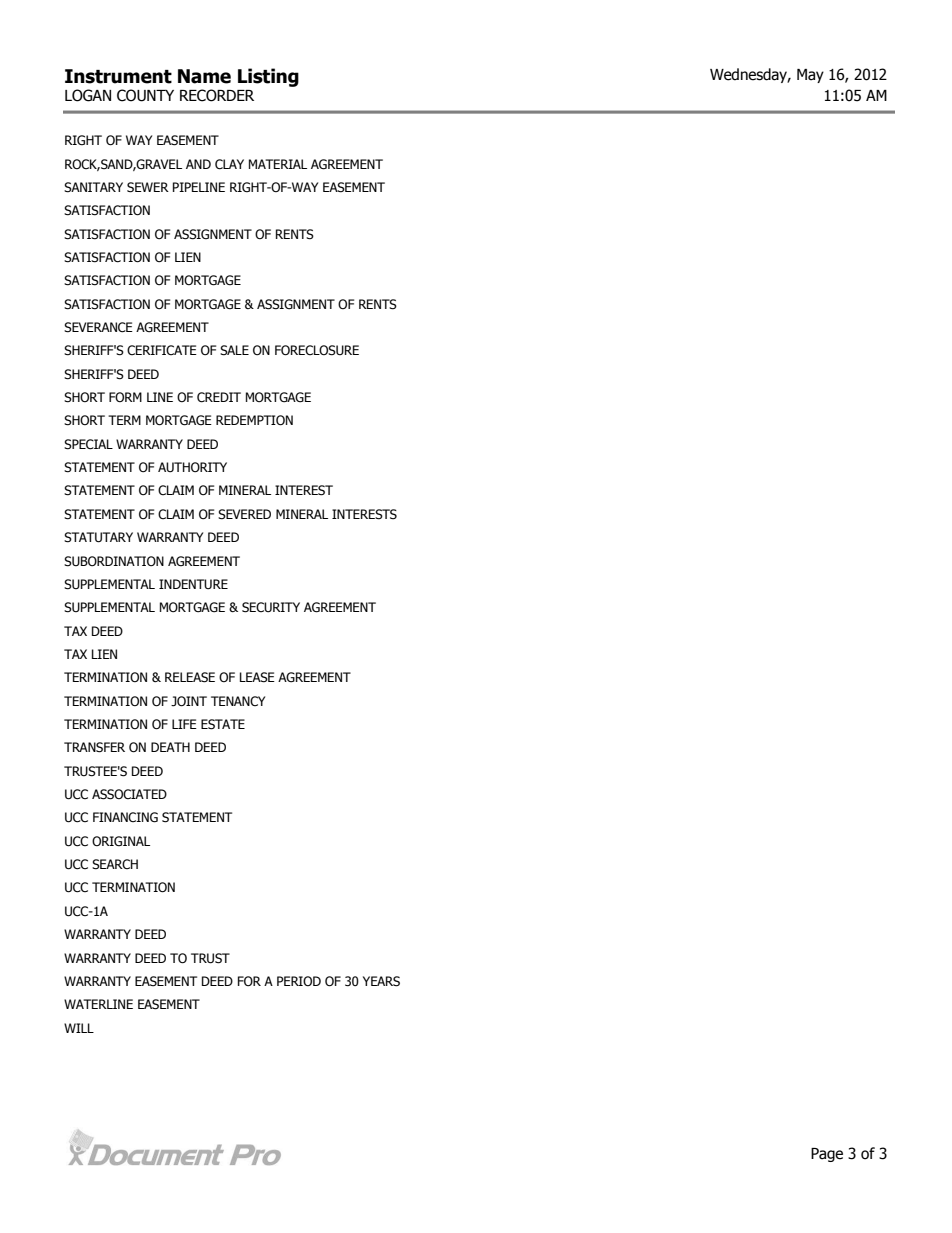  What do you see at coordinates (192, 467) in the image?
I see `AUTHORITY` at bounding box center [192, 467].
